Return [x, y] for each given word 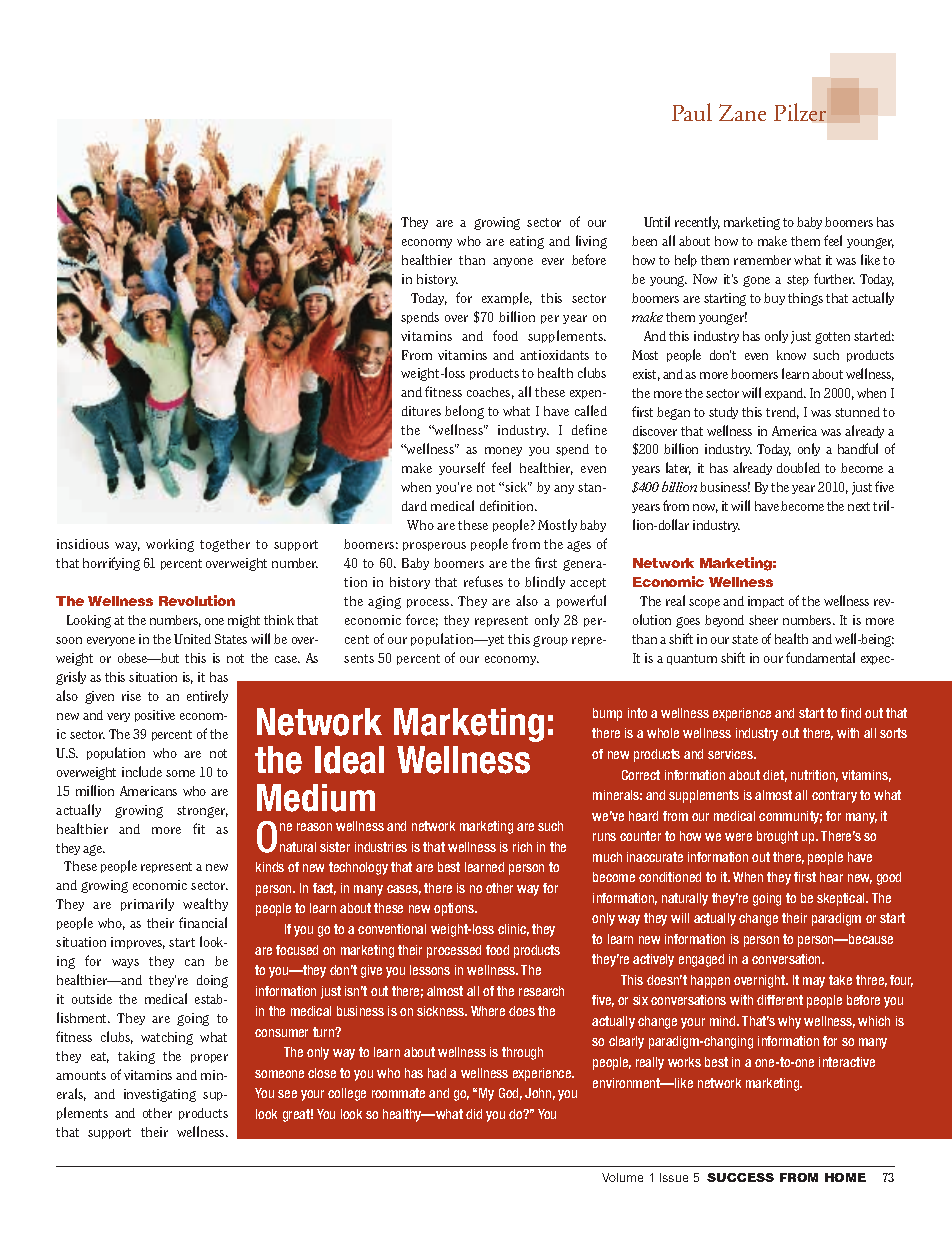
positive [155, 716]
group [550, 641]
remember [762, 260]
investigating [160, 1095]
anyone [513, 262]
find [851, 713]
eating [527, 242]
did [474, 1114]
